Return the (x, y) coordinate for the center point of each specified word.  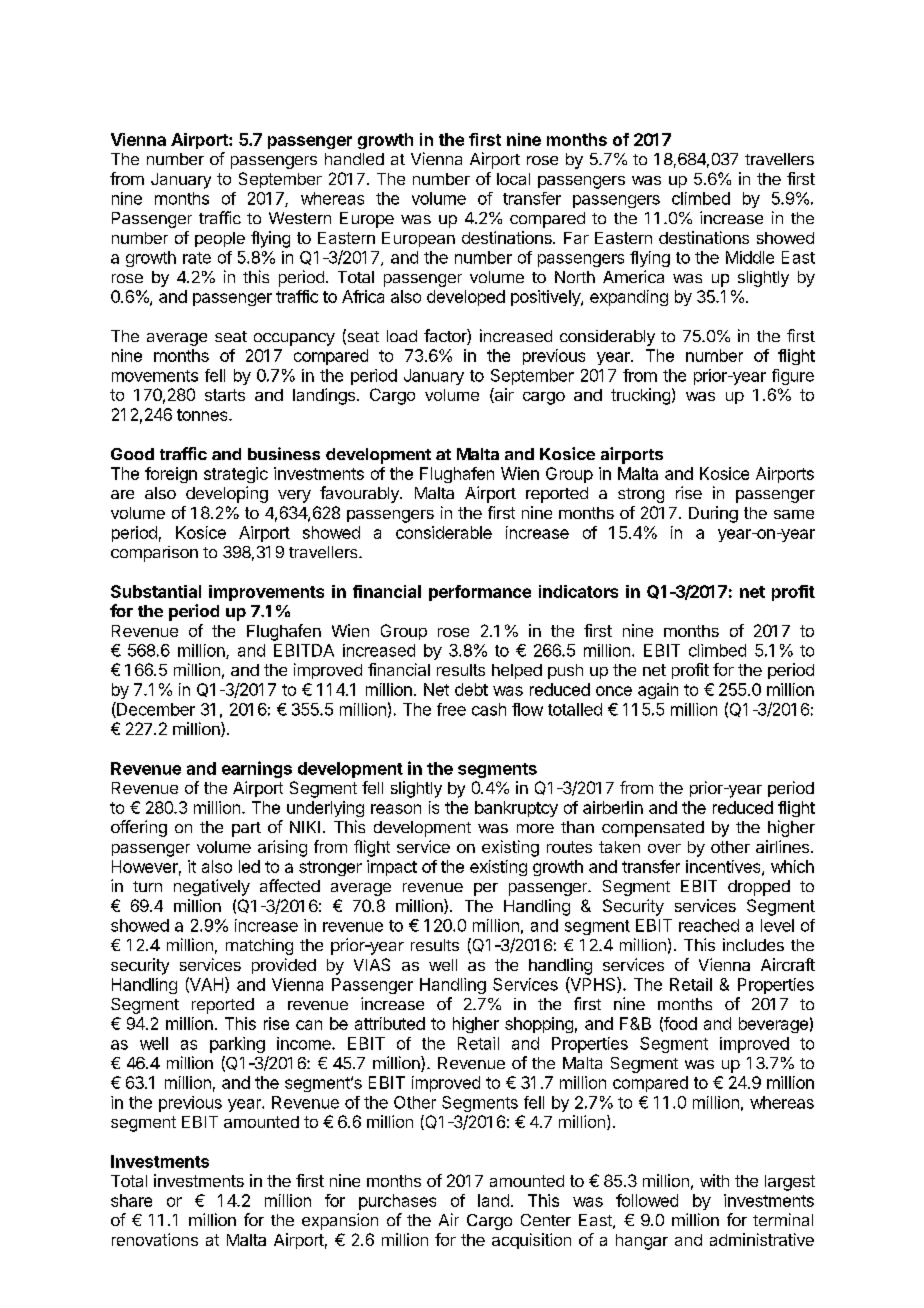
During (713, 514)
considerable (444, 532)
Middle (750, 257)
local (513, 179)
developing (227, 494)
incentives (724, 867)
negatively (212, 887)
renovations (155, 1239)
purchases (397, 1202)
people (220, 239)
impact (392, 868)
